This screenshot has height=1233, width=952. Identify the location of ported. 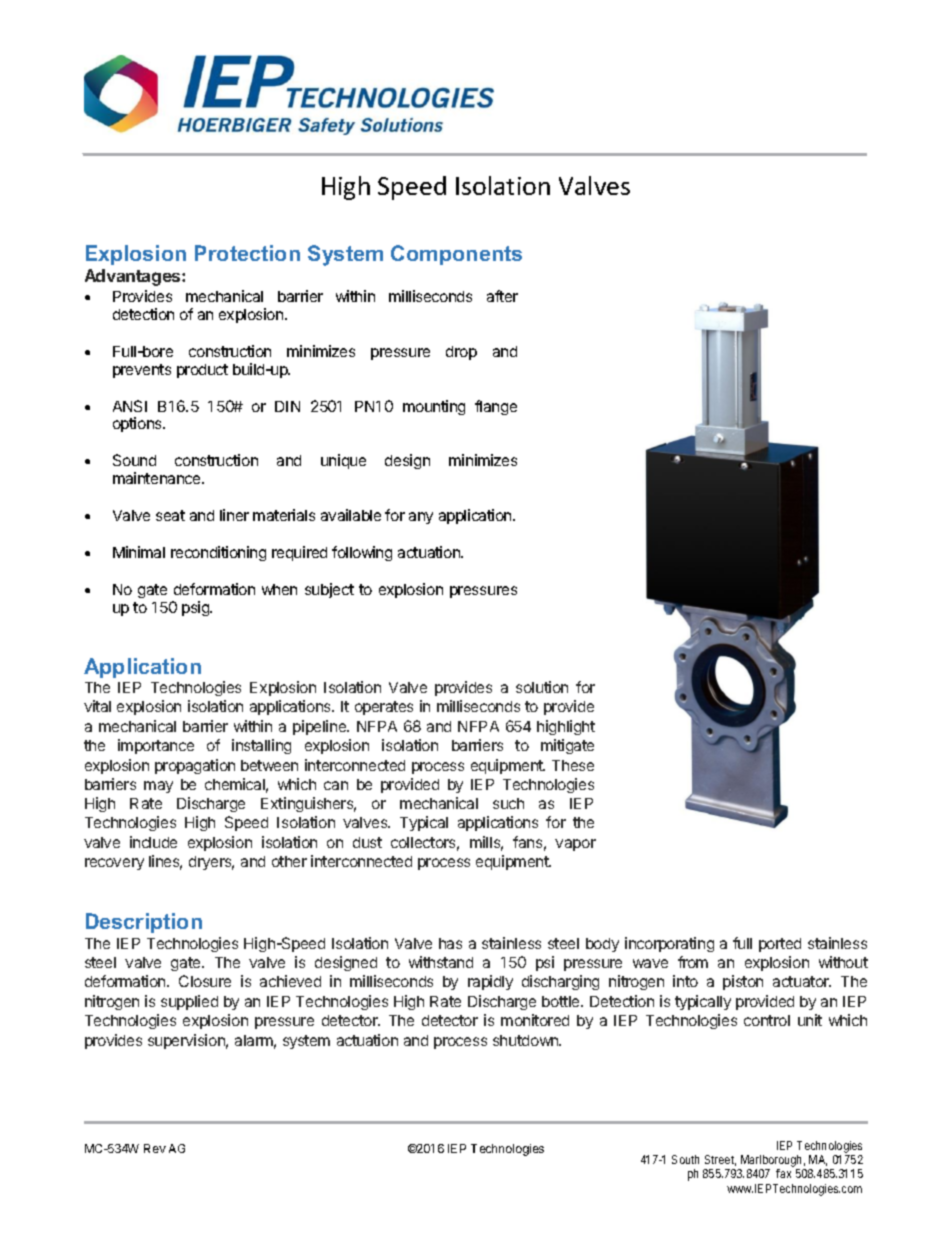
(780, 945).
